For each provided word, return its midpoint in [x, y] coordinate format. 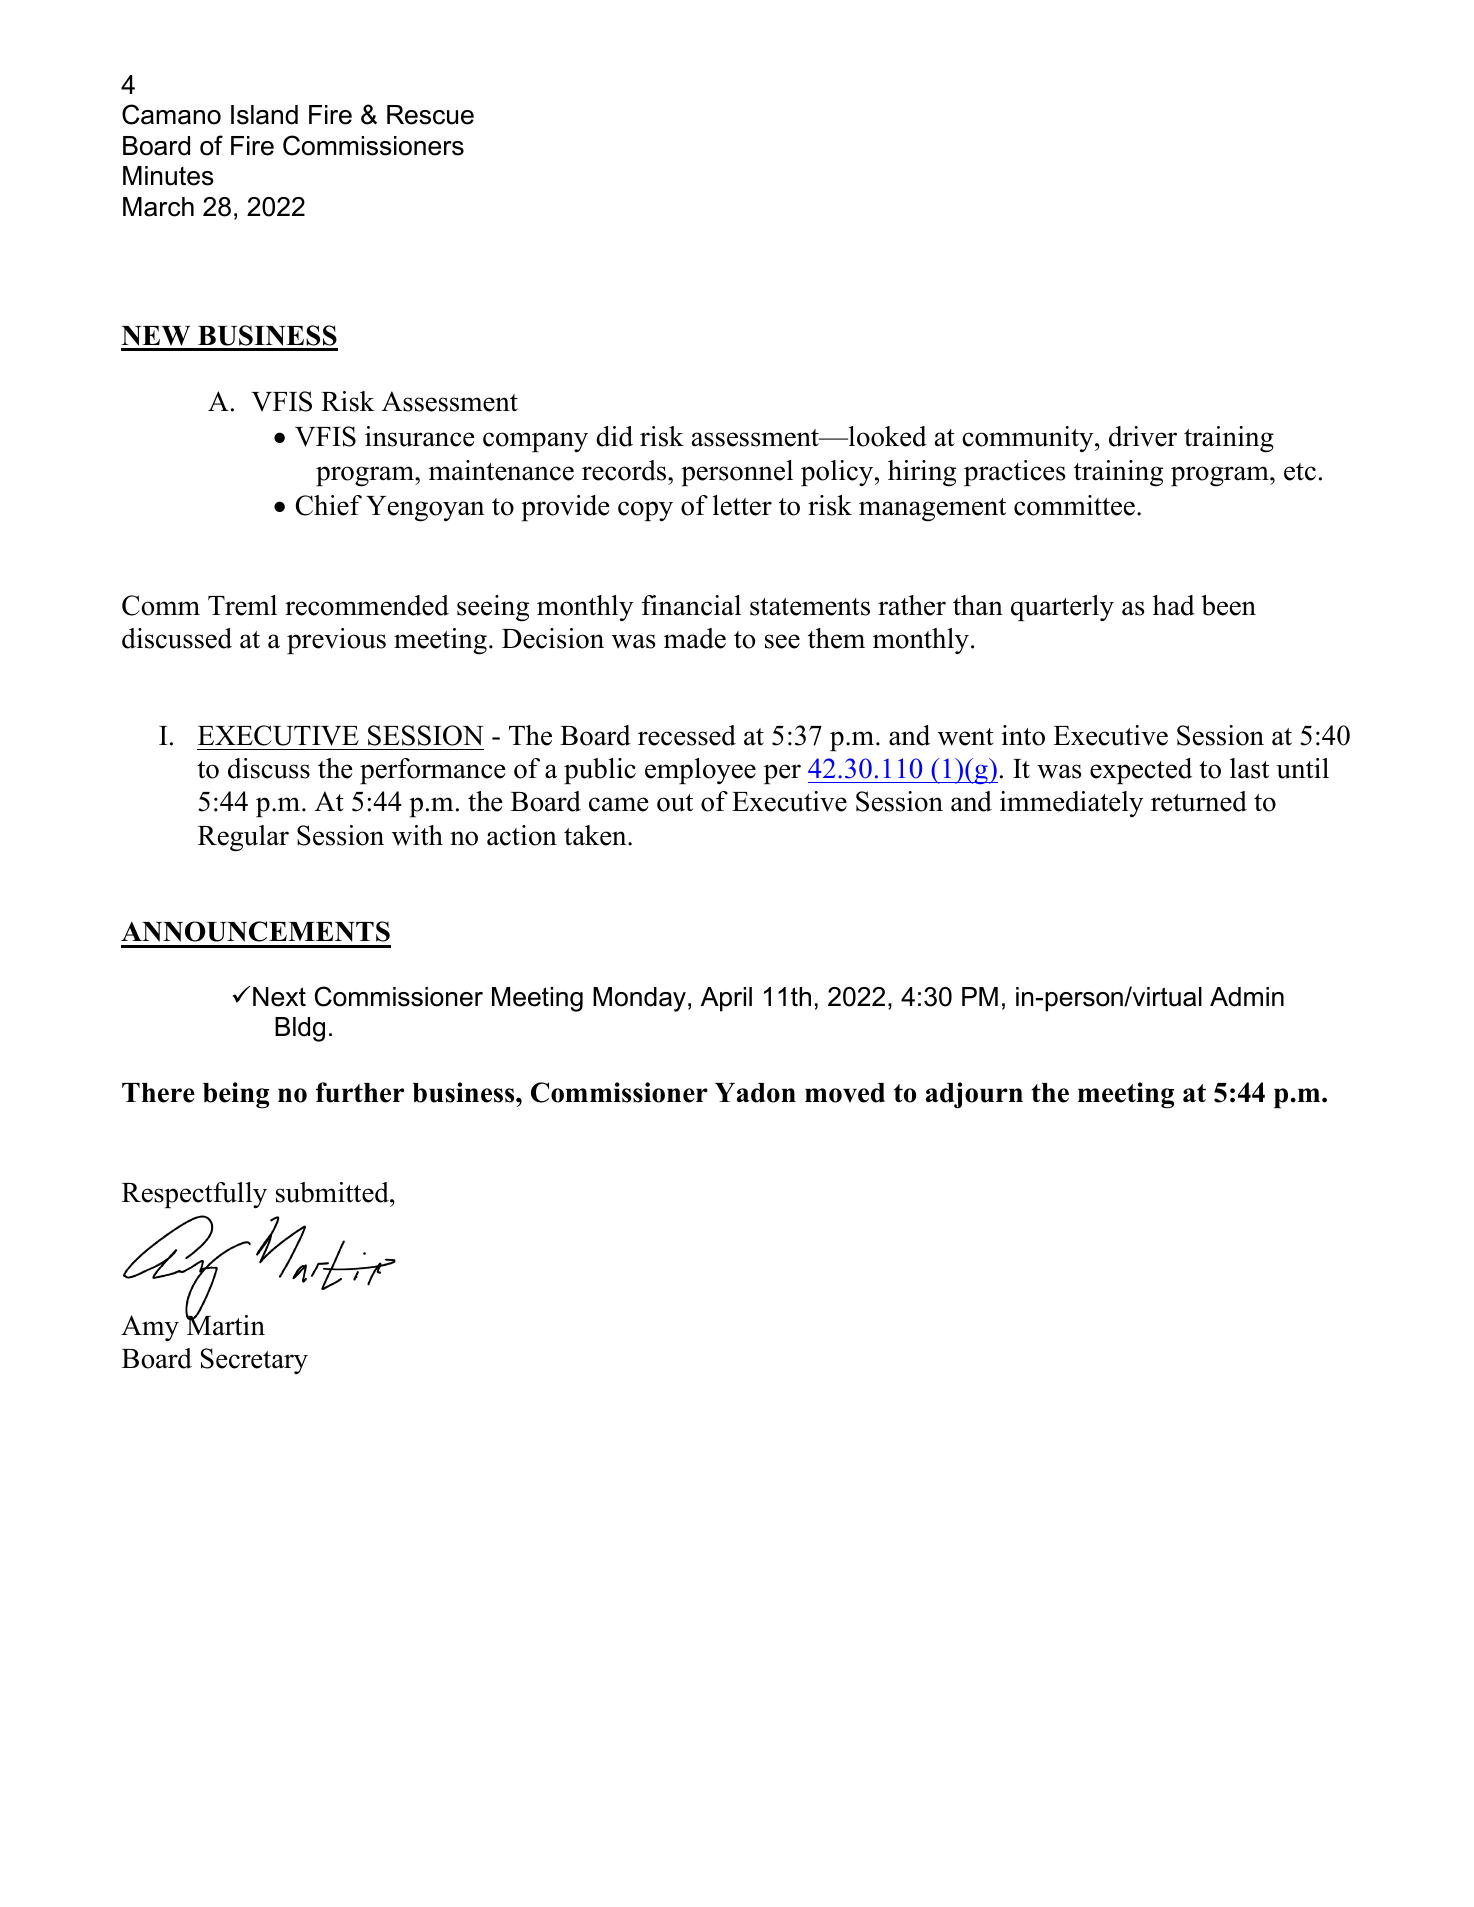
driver [1143, 436]
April [726, 999]
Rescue [430, 115]
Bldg [300, 1029]
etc [1300, 472]
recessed [687, 735]
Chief [329, 505]
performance [433, 771]
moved [845, 1093]
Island [264, 115]
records [624, 470]
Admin [1247, 997]
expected [1141, 771]
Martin [225, 1324]
